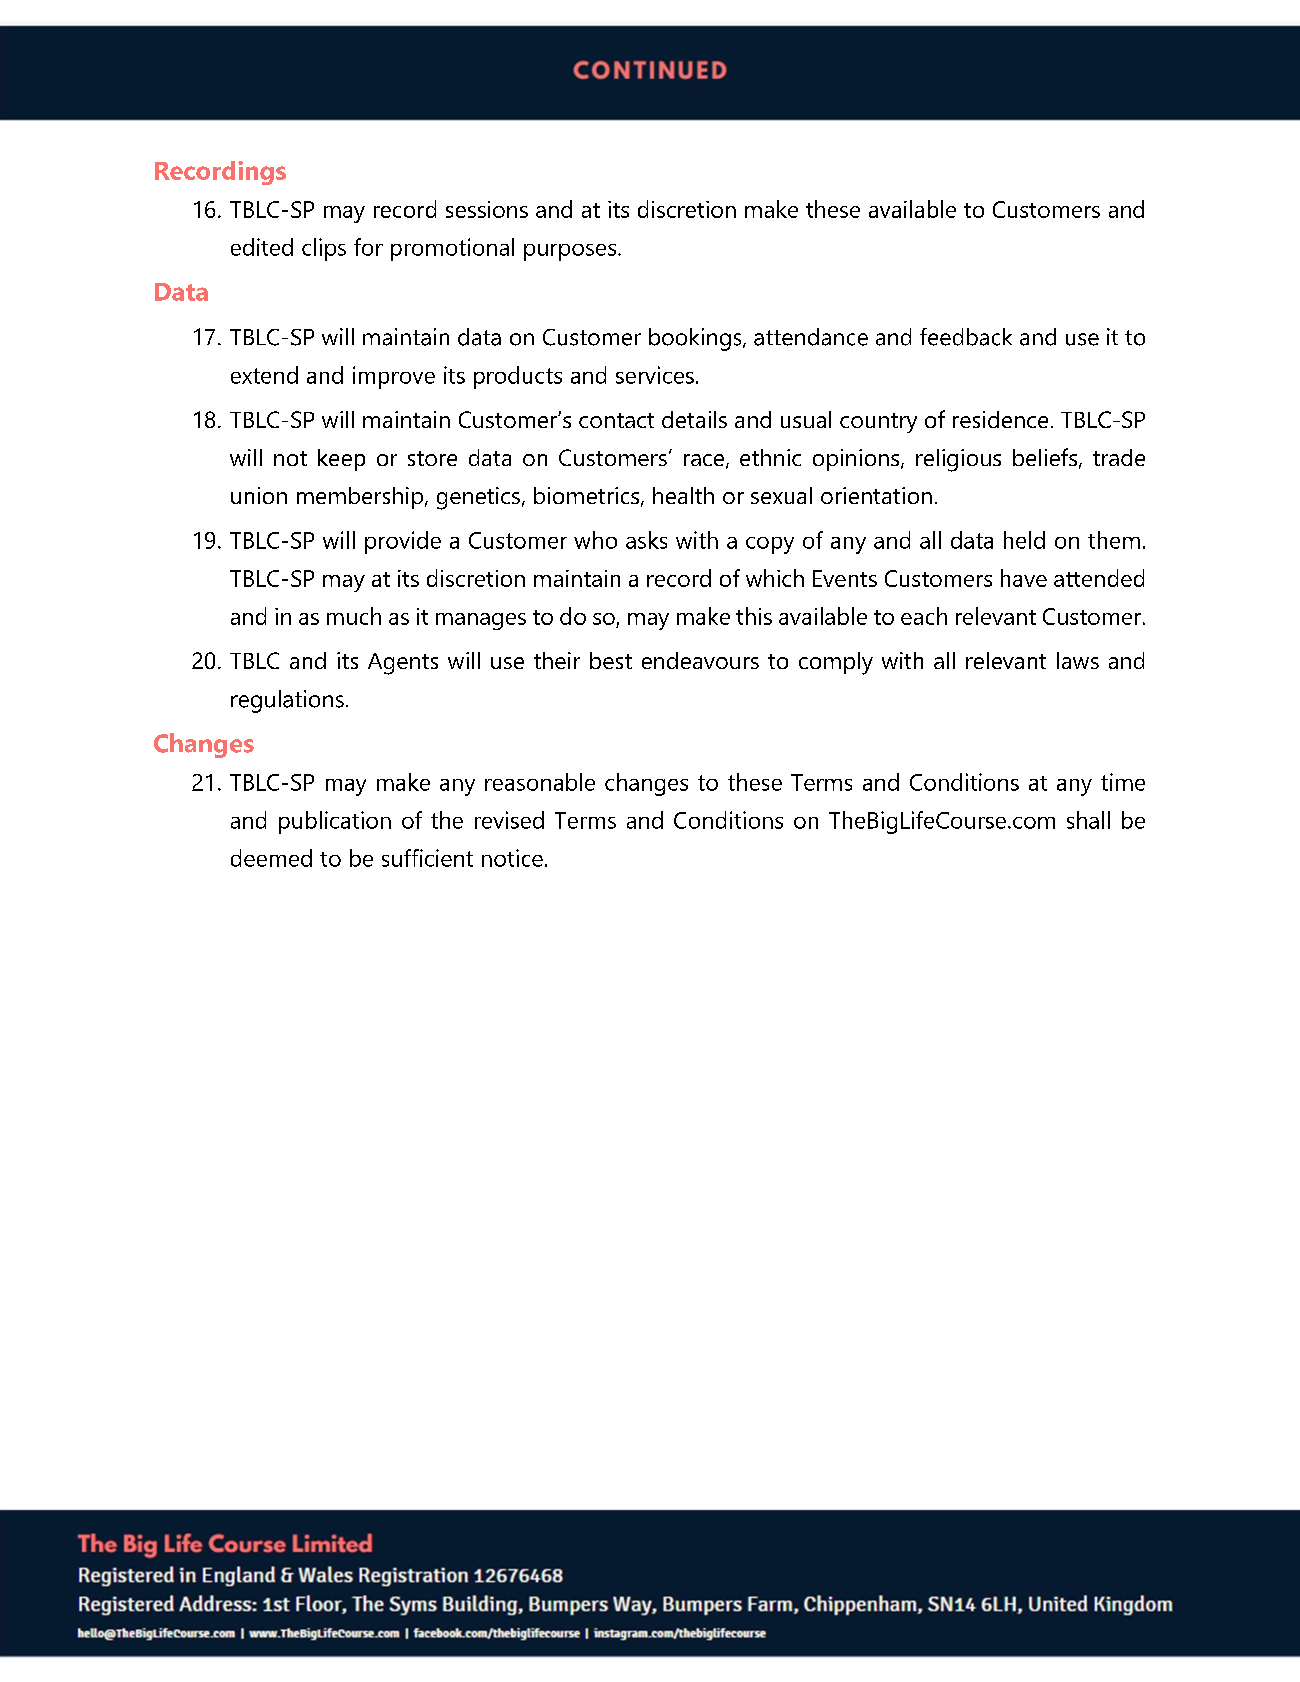 This document has width=1300, height=1682. What do you see at coordinates (1078, 660) in the document?
I see `laws` at bounding box center [1078, 660].
